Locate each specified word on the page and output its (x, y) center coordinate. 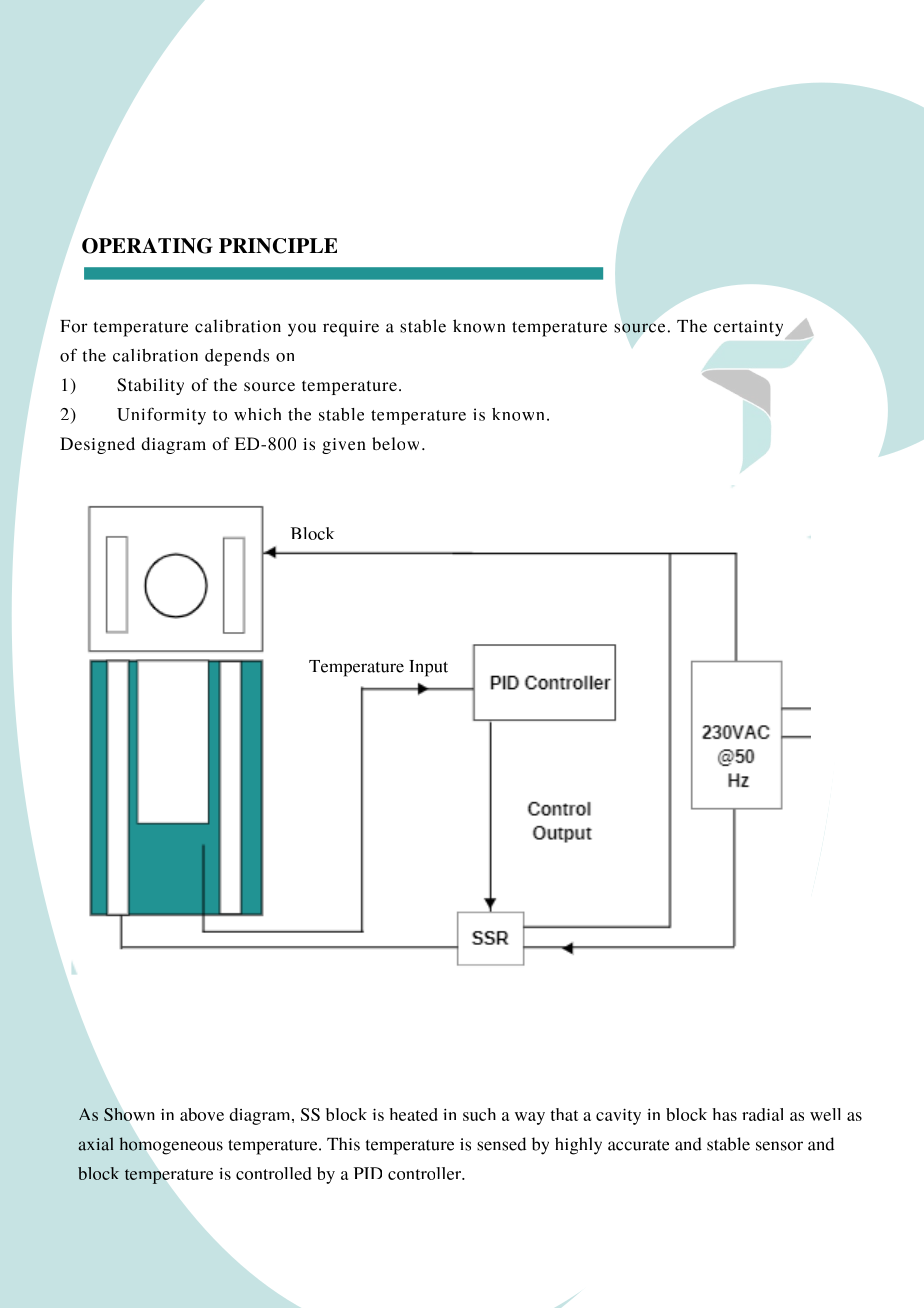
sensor (779, 1146)
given (344, 446)
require (351, 328)
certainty (750, 329)
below (395, 443)
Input (428, 668)
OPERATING (147, 246)
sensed (501, 1144)
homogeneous (171, 1146)
